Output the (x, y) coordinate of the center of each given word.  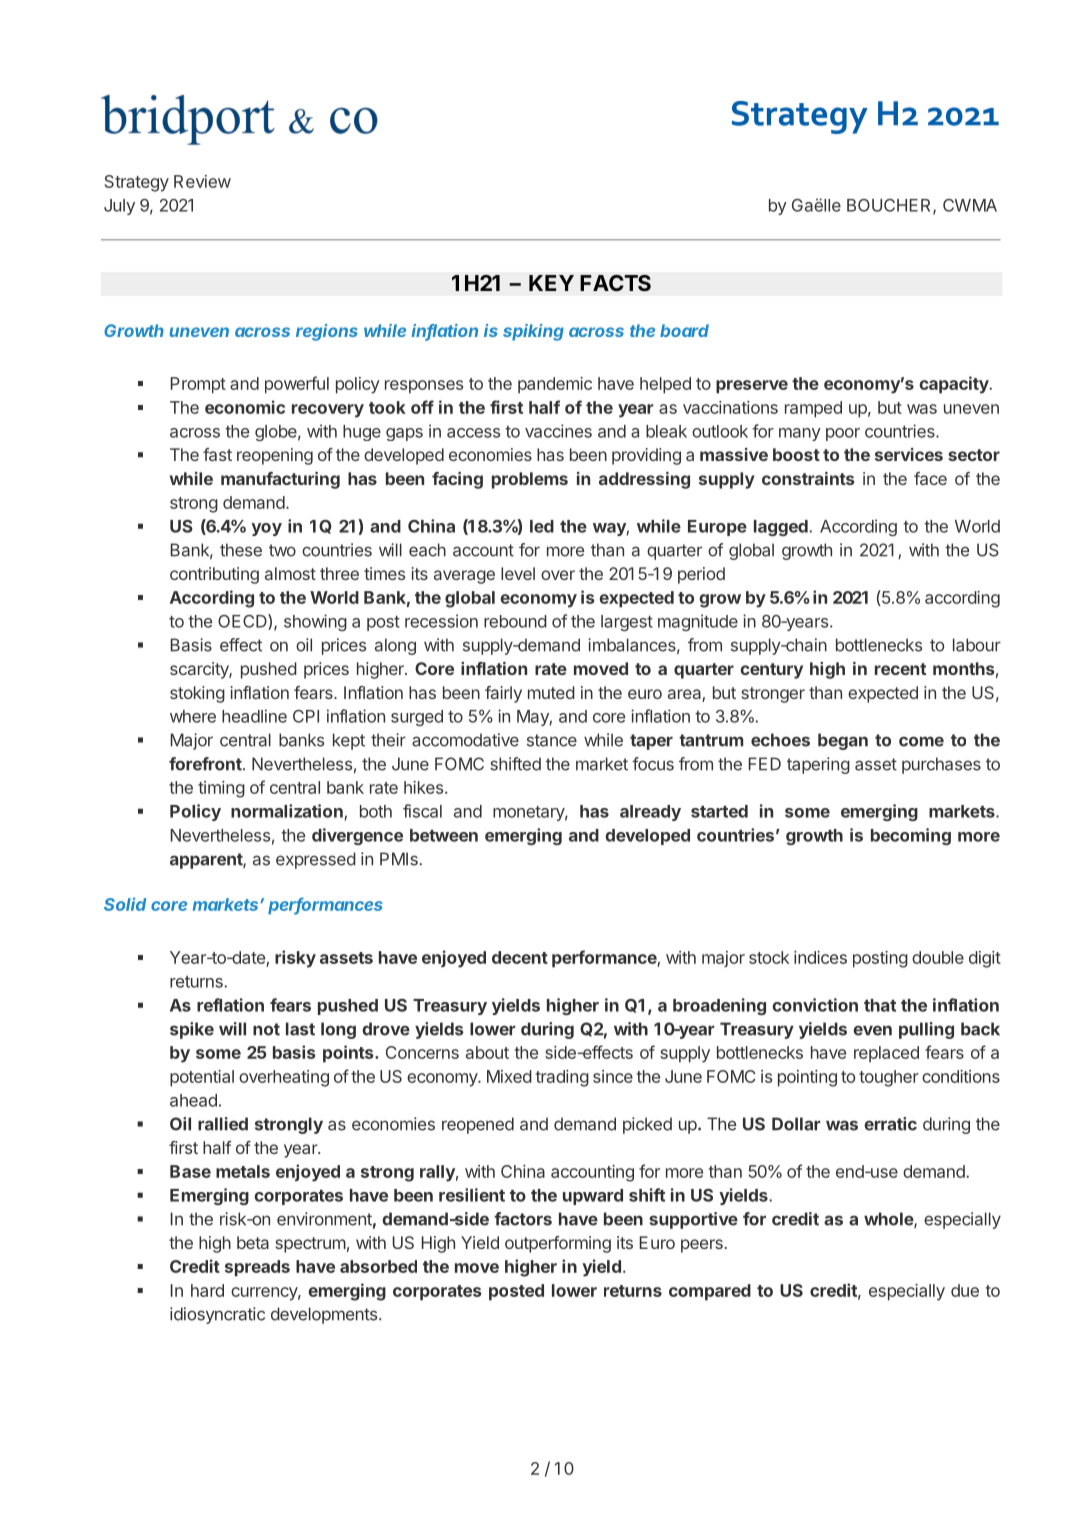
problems (530, 480)
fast (217, 454)
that (880, 1005)
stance (552, 740)
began (843, 741)
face (930, 478)
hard (207, 1290)
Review (202, 181)
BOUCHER (890, 206)
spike (192, 1030)
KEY (551, 283)
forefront (206, 764)
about (487, 1052)
